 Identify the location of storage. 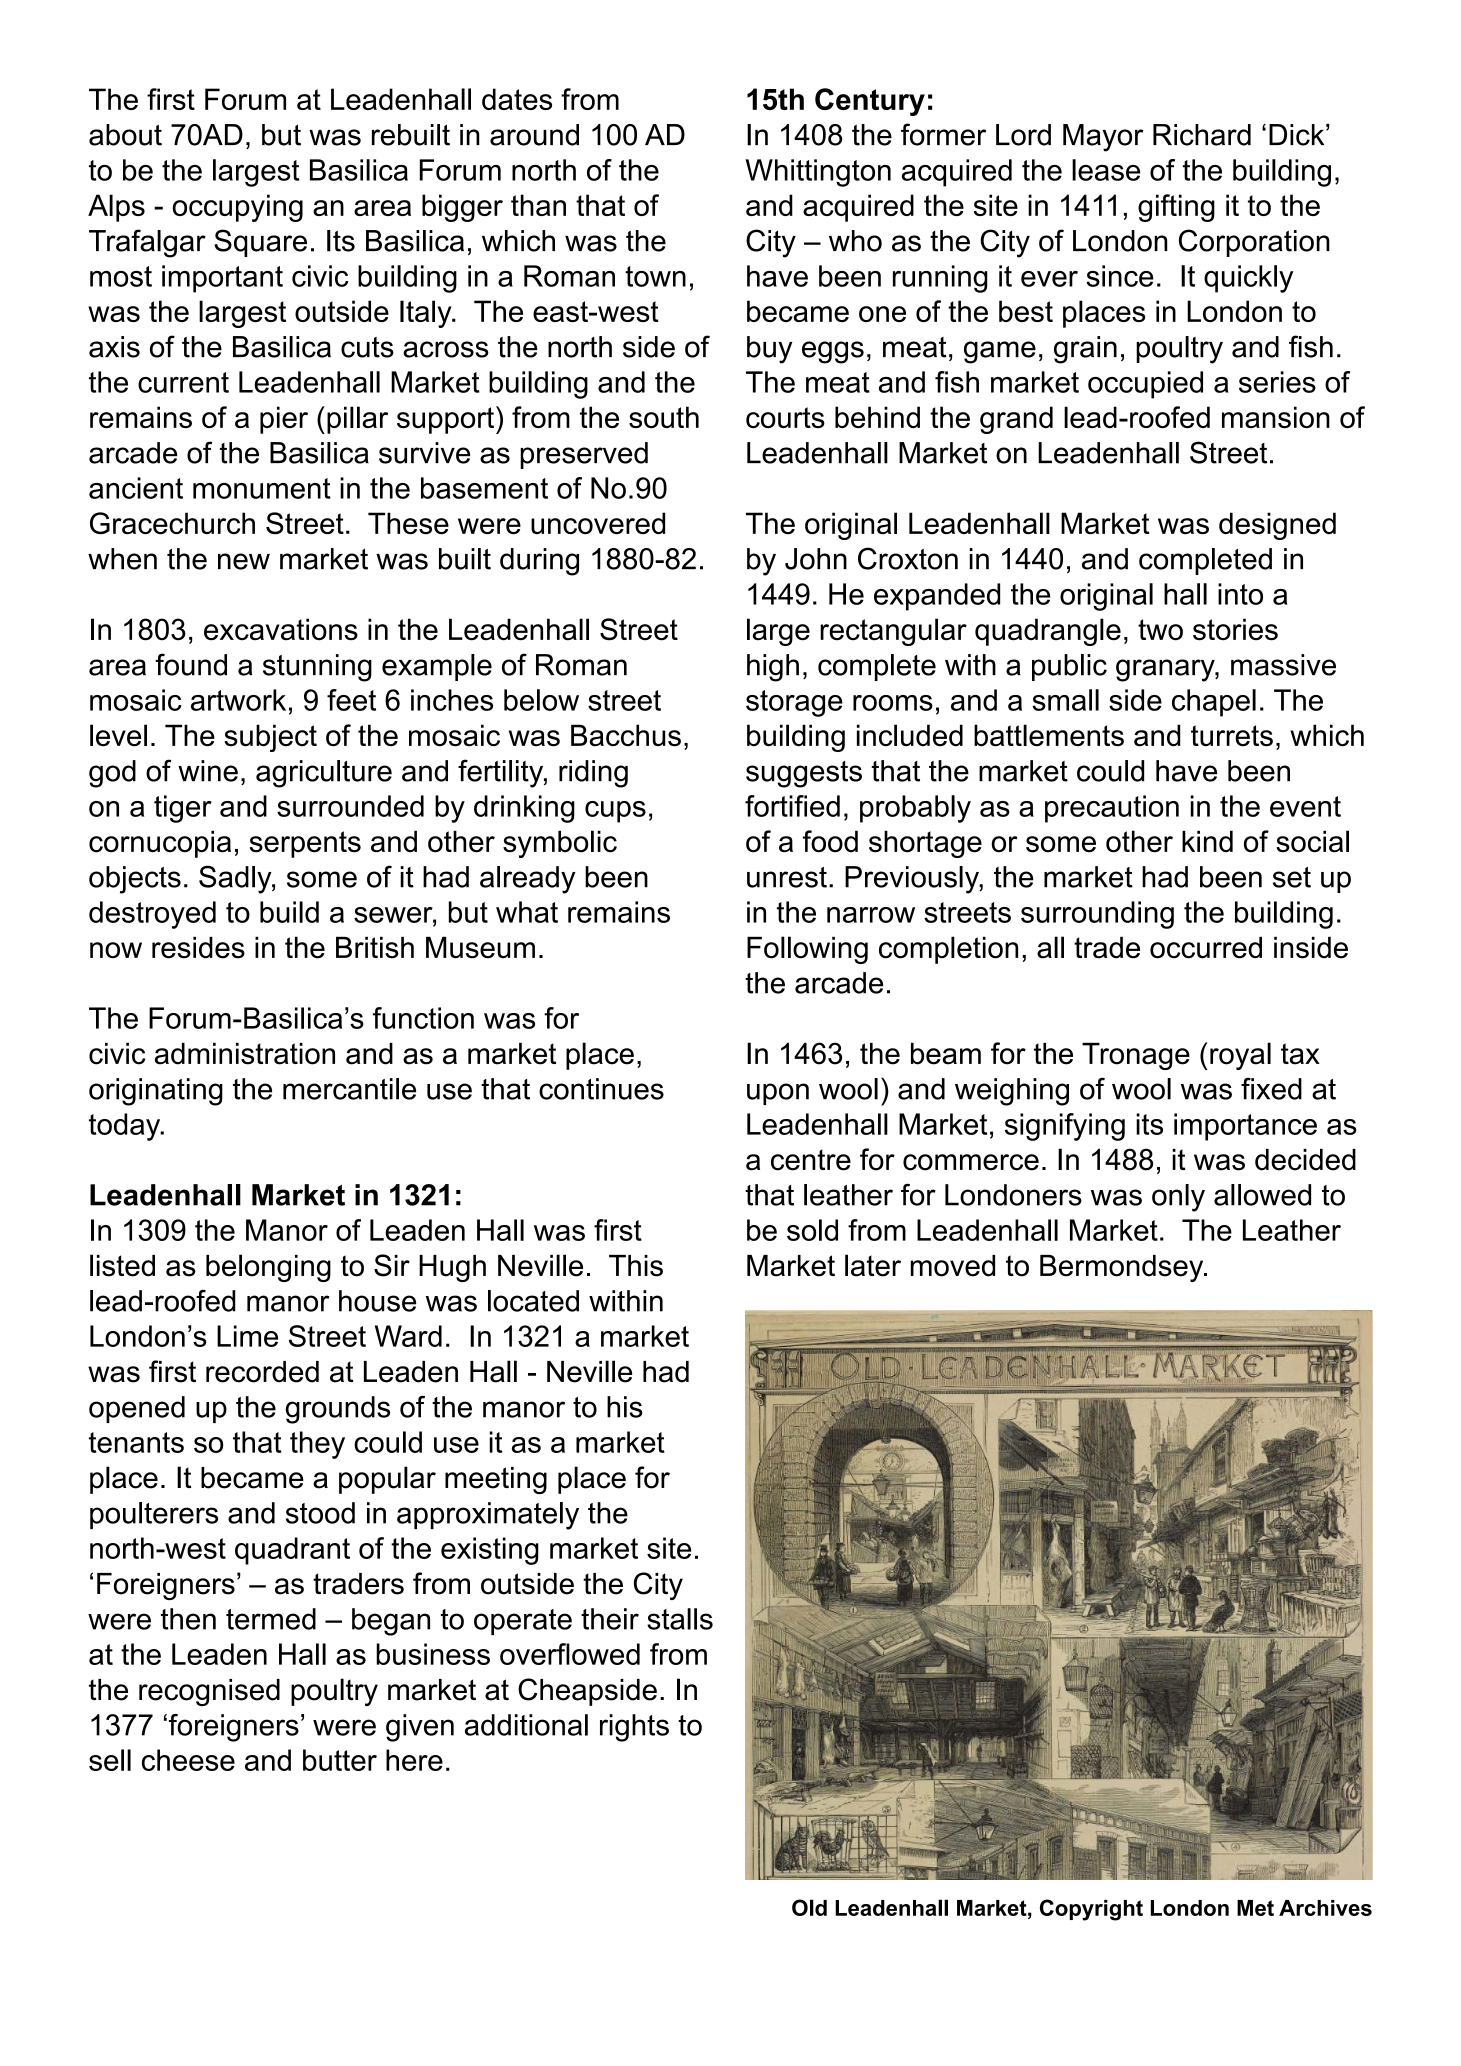
(794, 703).
